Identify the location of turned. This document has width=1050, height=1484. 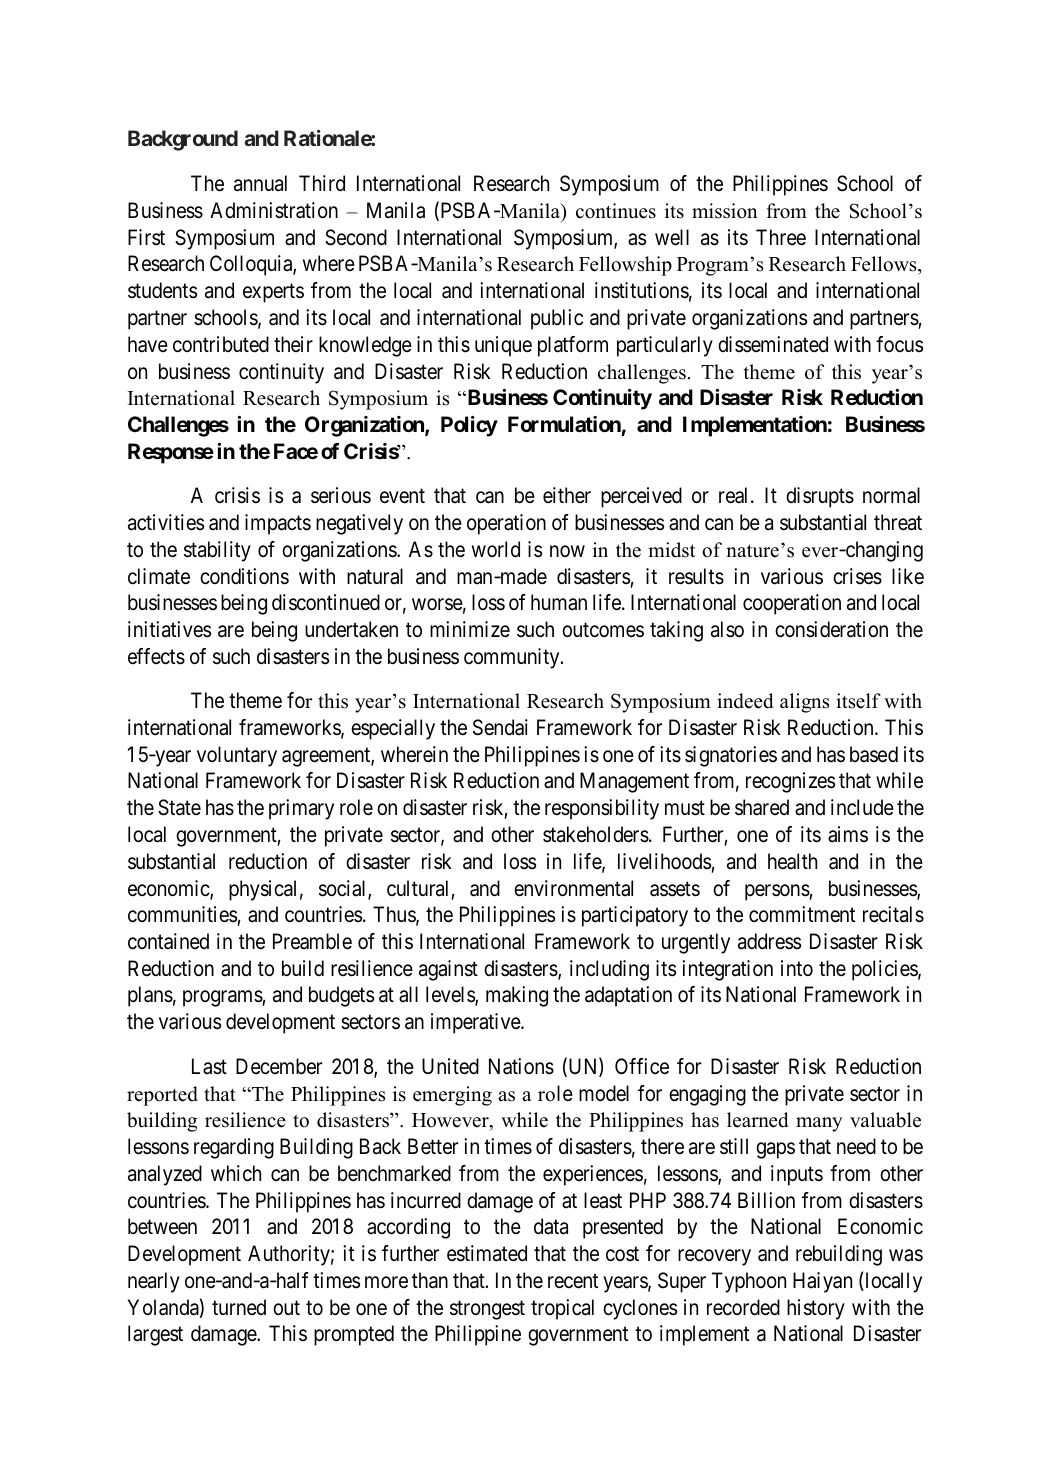
(239, 1307).
